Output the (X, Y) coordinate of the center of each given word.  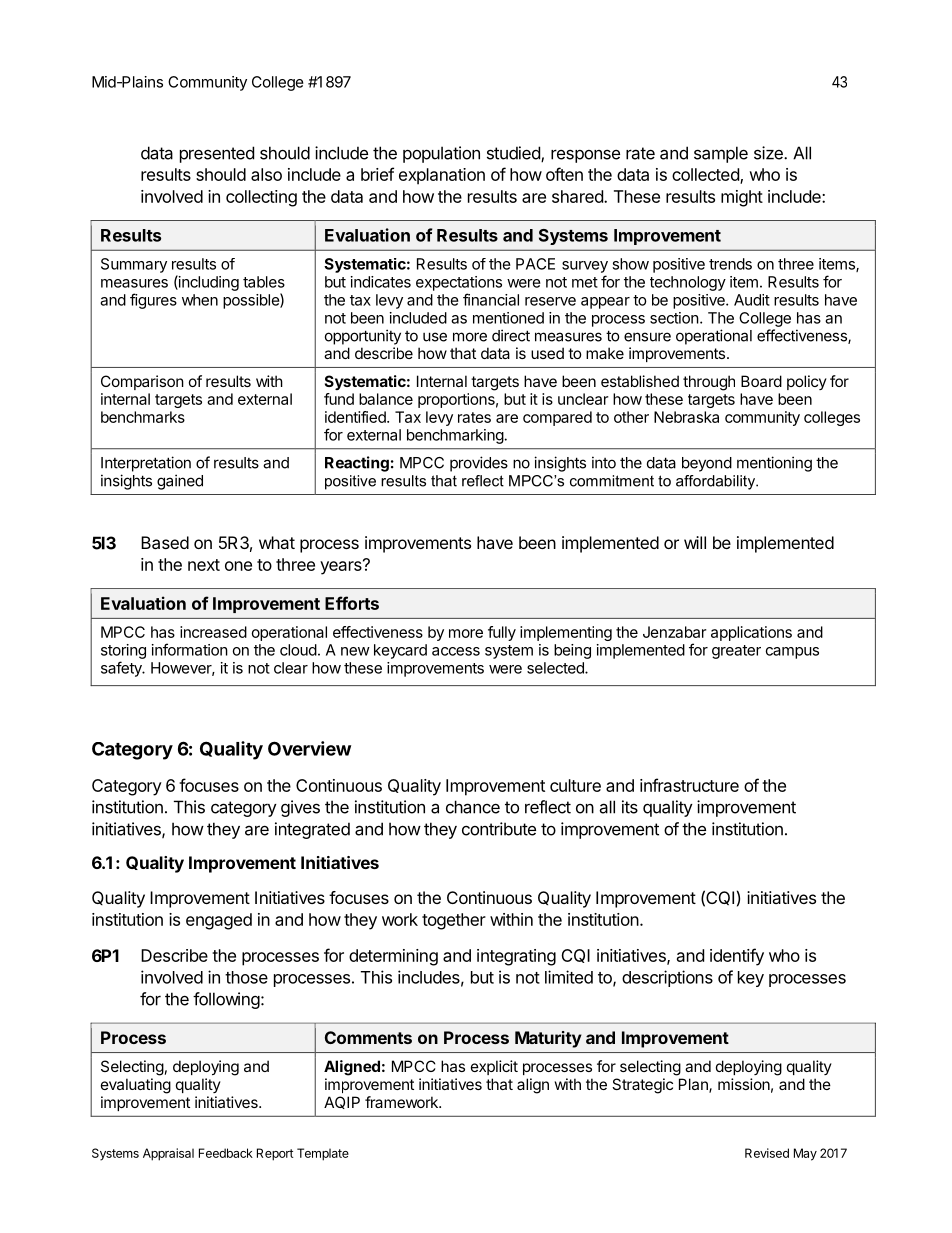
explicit (494, 1067)
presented (217, 154)
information (190, 649)
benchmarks (143, 417)
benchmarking (455, 436)
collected (706, 176)
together (454, 921)
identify (737, 957)
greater (736, 652)
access (456, 651)
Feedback (226, 1153)
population (441, 154)
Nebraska (686, 417)
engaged (219, 921)
